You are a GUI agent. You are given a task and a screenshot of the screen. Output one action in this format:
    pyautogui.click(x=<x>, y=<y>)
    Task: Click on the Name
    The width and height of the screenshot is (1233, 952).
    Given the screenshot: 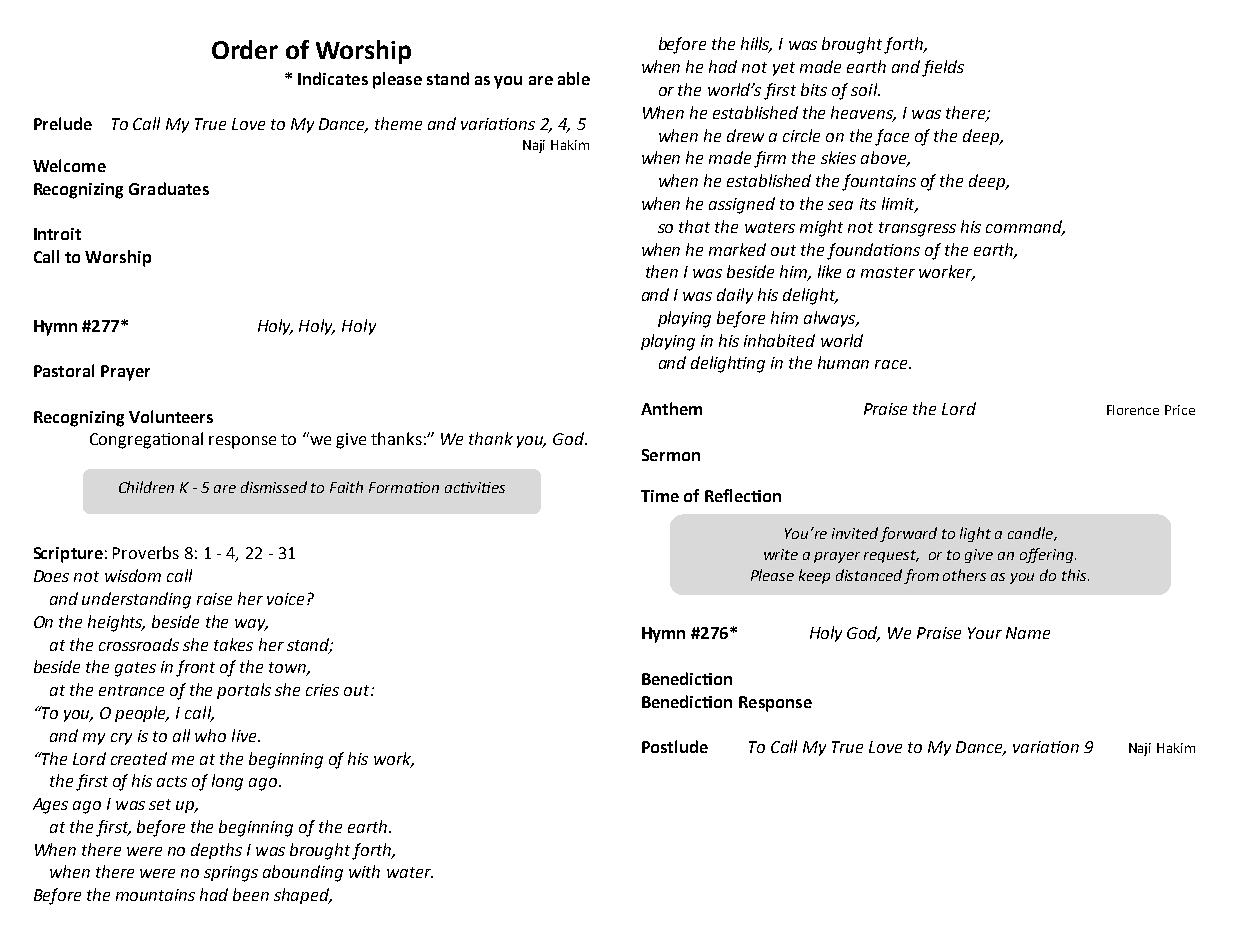 What is the action you would take?
    pyautogui.click(x=1028, y=633)
